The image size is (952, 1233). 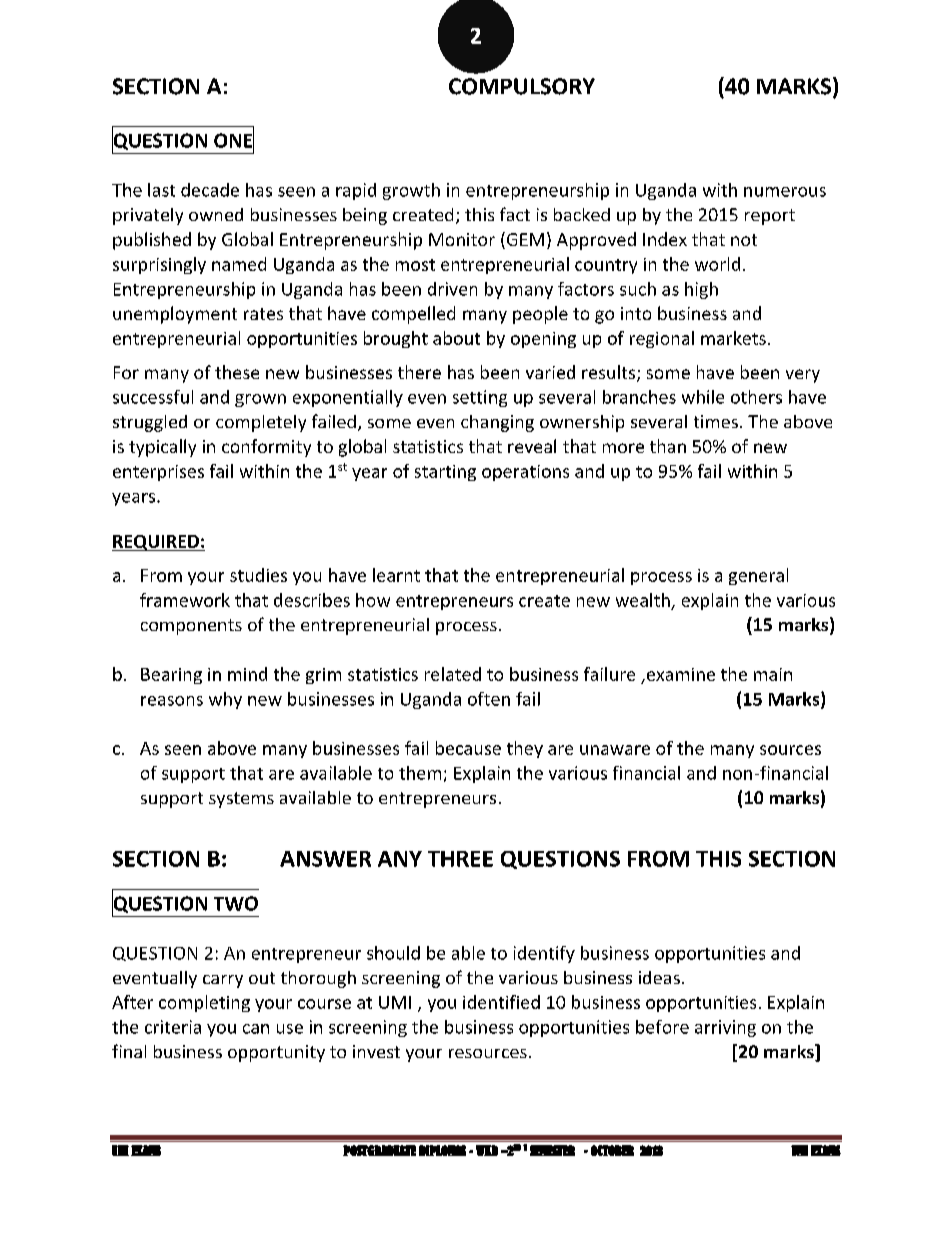 I want to click on because, so click(x=468, y=748).
